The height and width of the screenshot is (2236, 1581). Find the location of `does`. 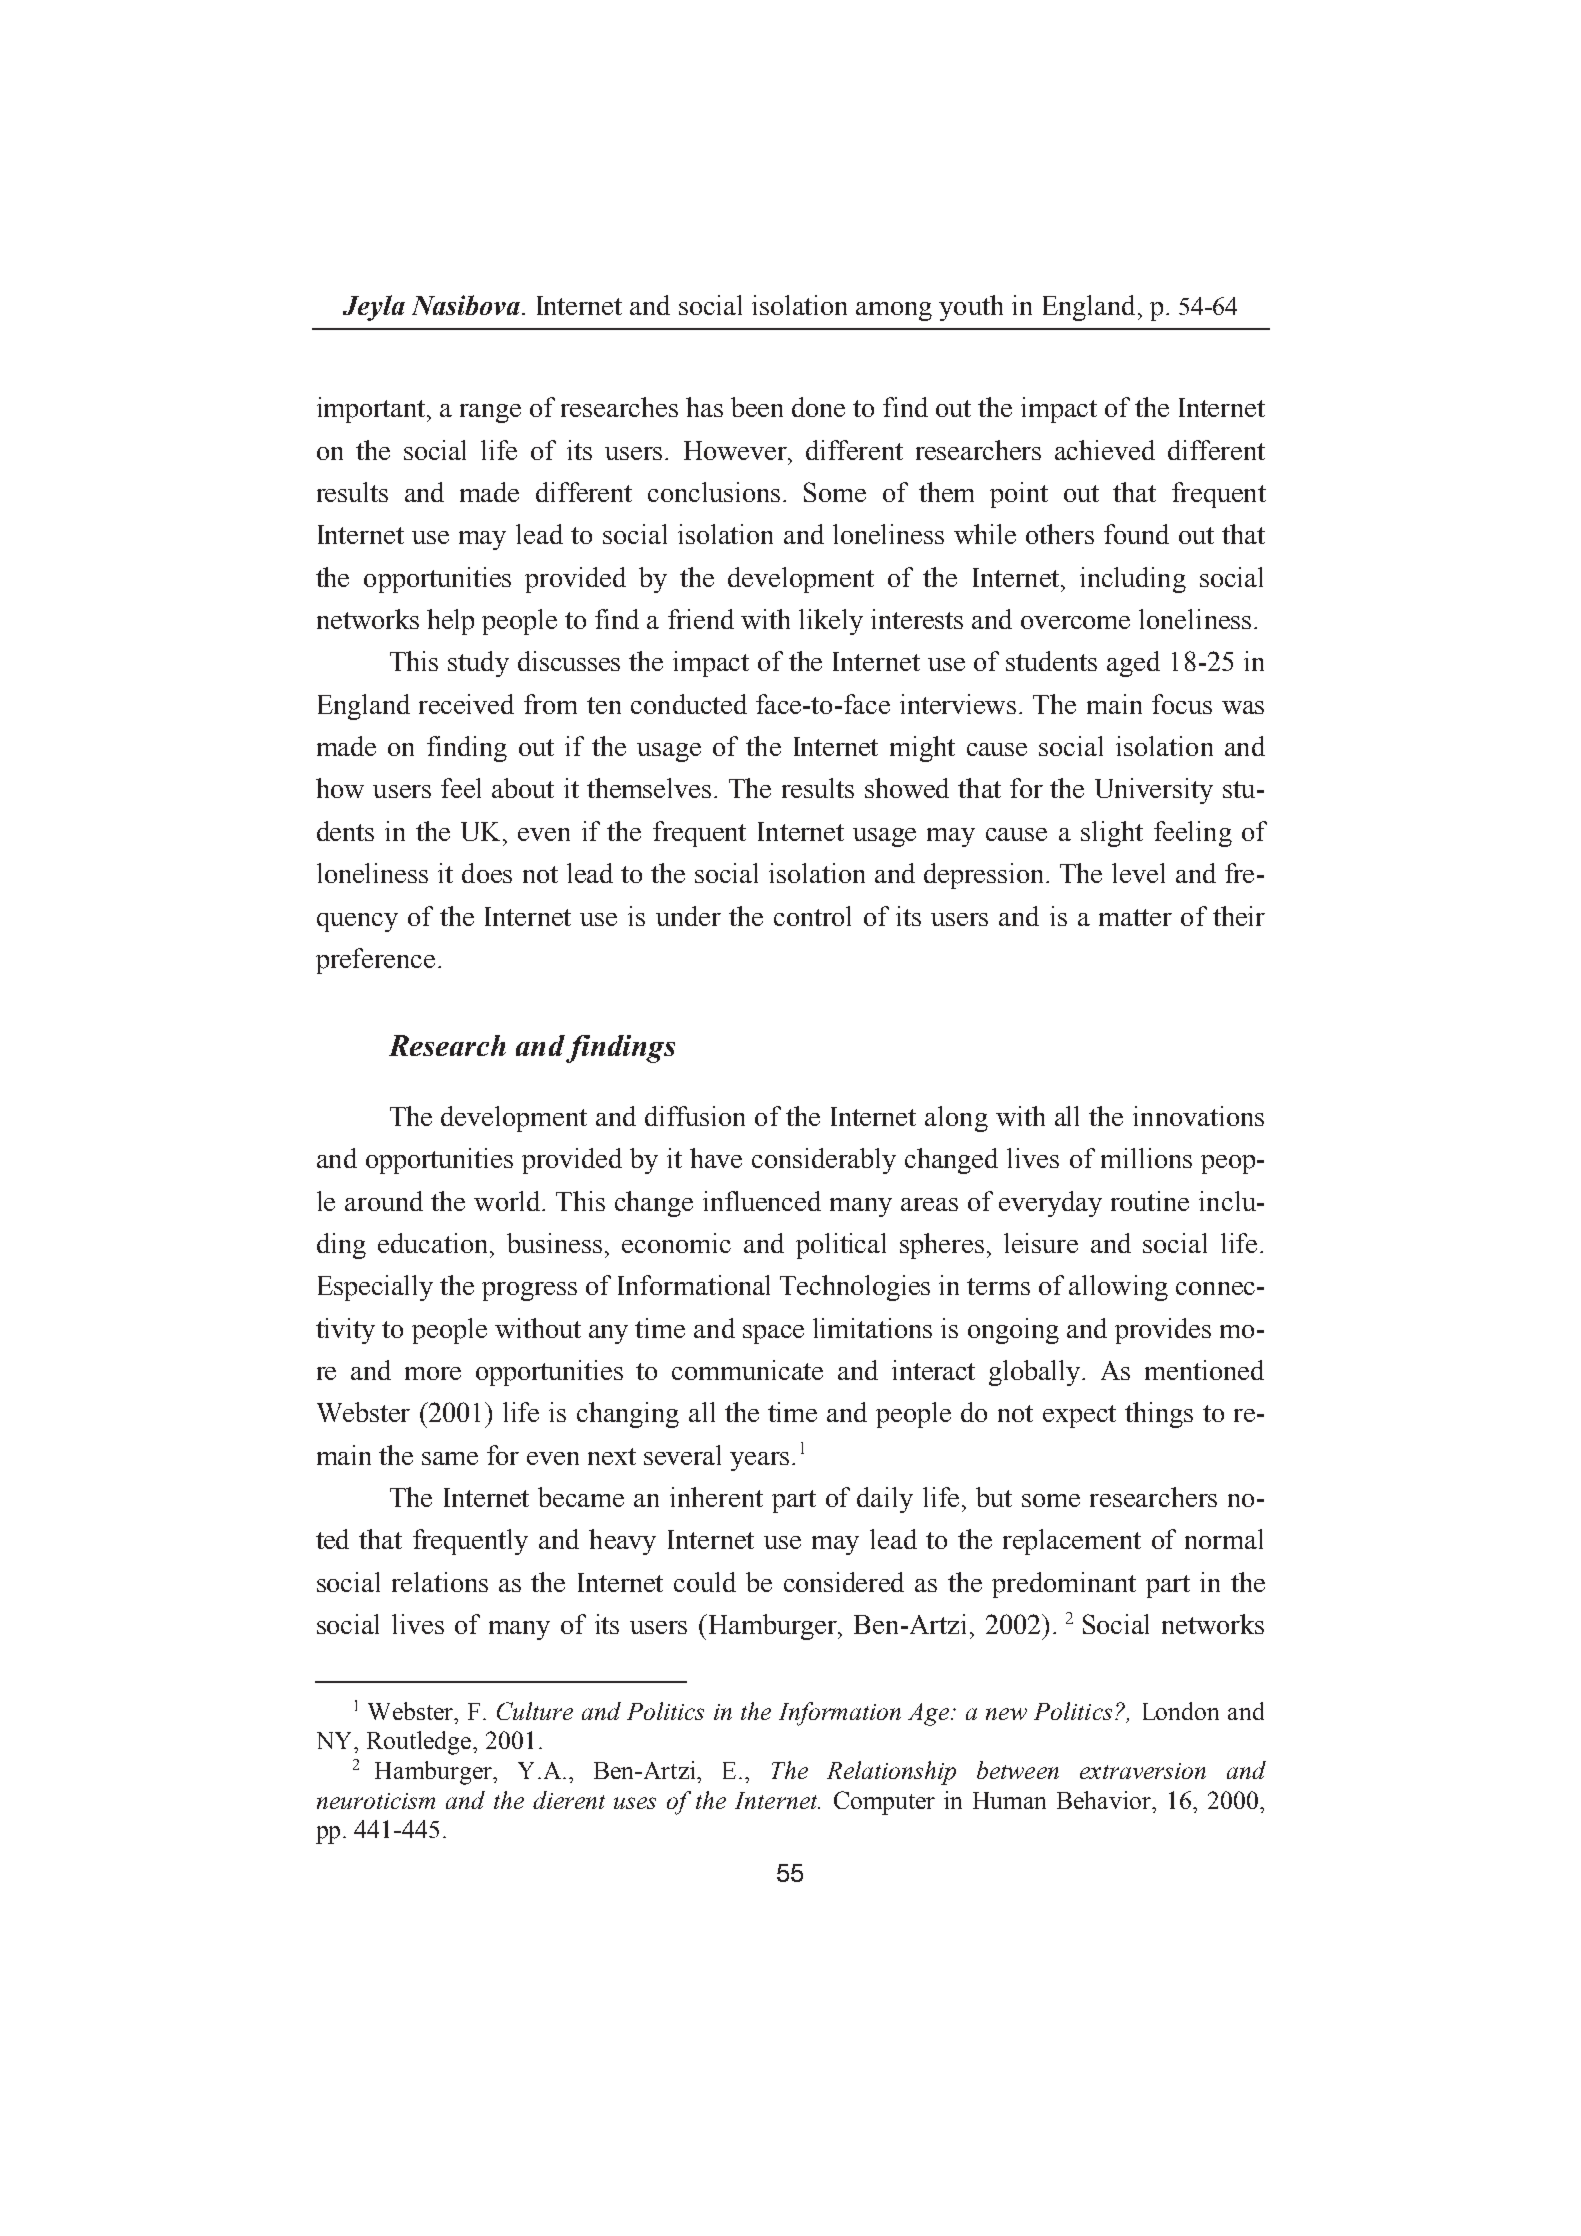

does is located at coordinates (487, 873).
